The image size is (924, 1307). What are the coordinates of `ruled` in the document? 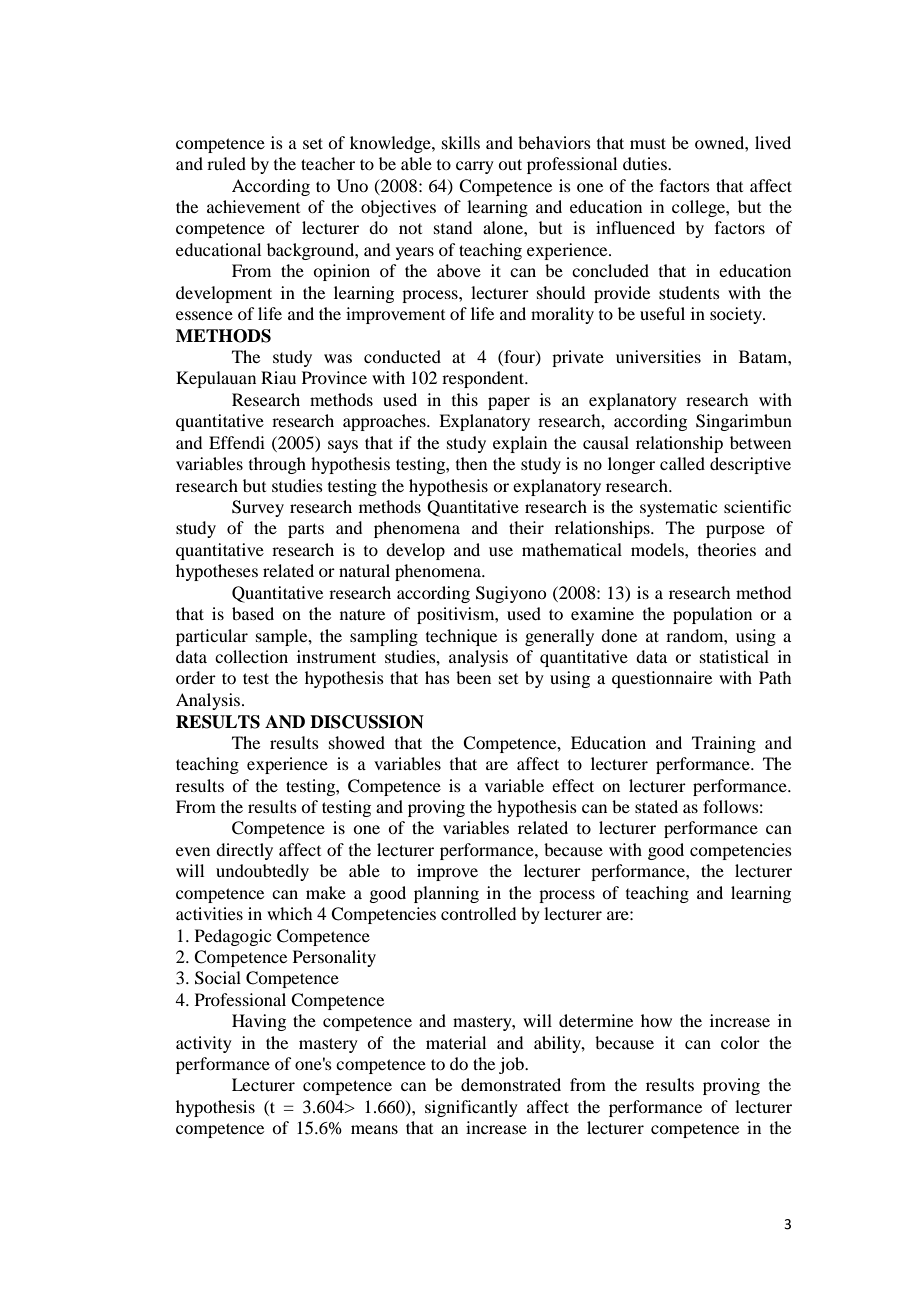 It's located at (226, 163).
